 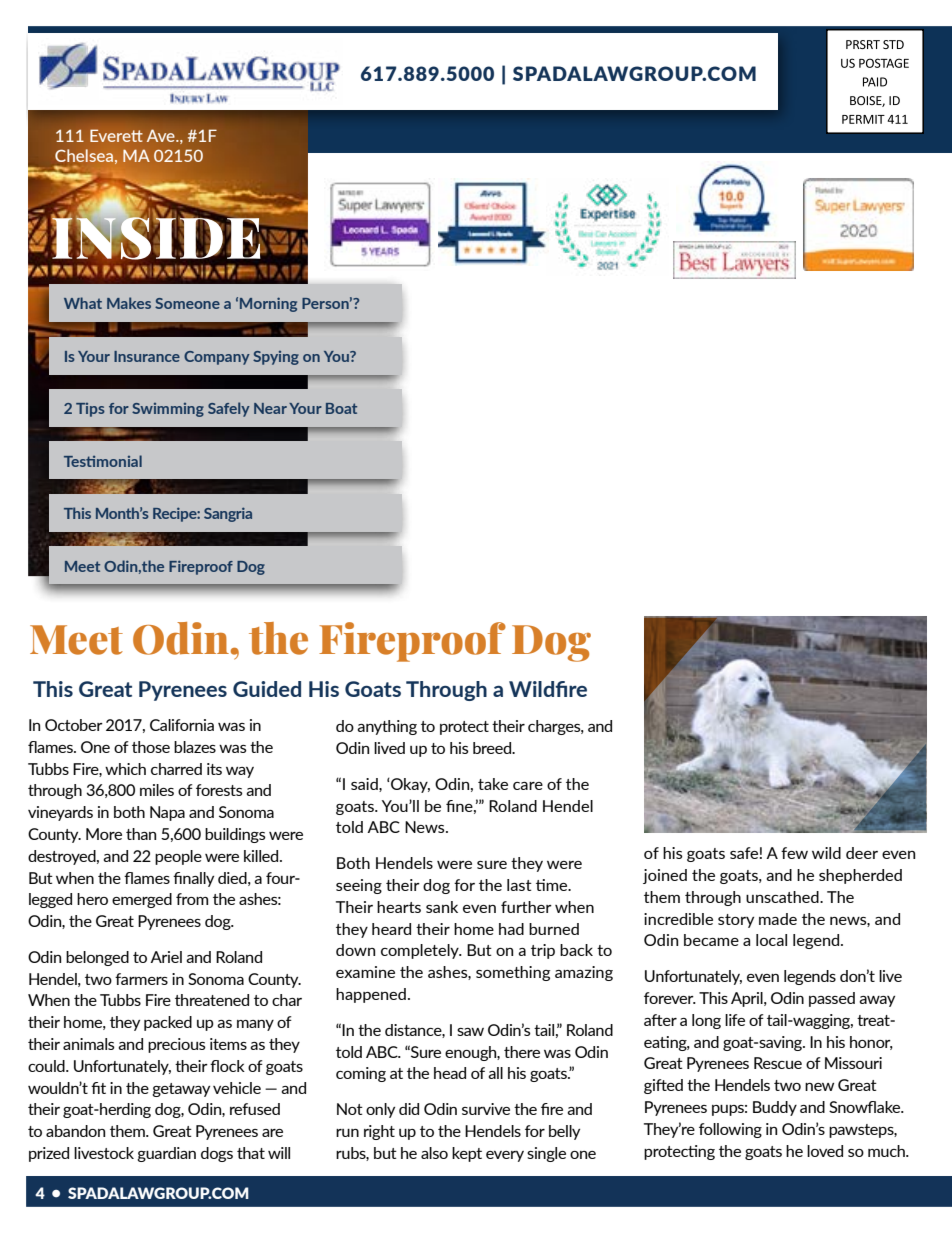 I want to click on guardian, so click(x=166, y=1154).
